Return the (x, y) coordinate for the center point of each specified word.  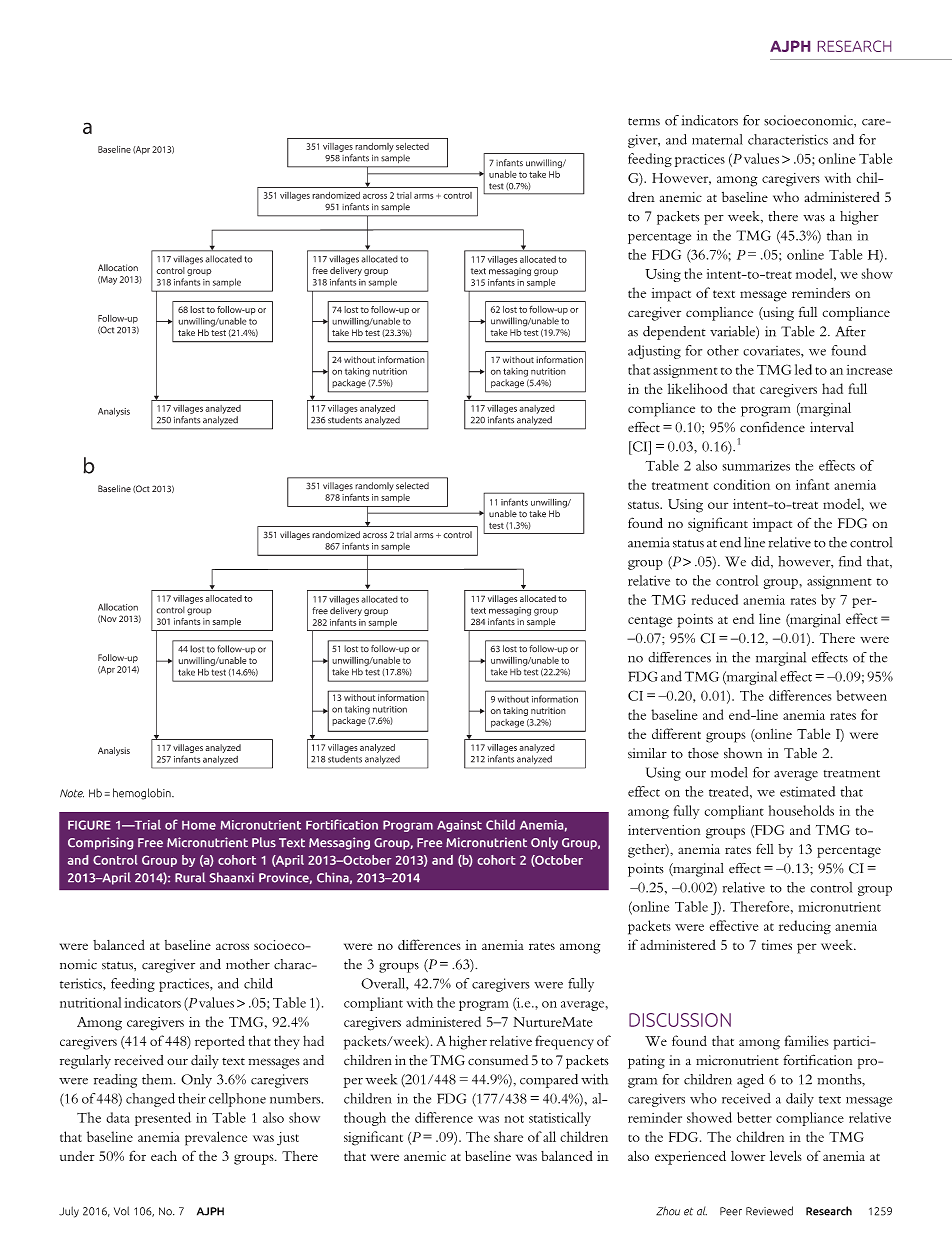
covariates (772, 351)
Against (459, 826)
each (164, 1156)
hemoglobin (143, 794)
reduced (715, 599)
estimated (807, 791)
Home (199, 825)
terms (644, 122)
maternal (717, 139)
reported (220, 1043)
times (777, 945)
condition (742, 484)
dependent (674, 333)
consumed (498, 1060)
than (839, 235)
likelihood (697, 388)
